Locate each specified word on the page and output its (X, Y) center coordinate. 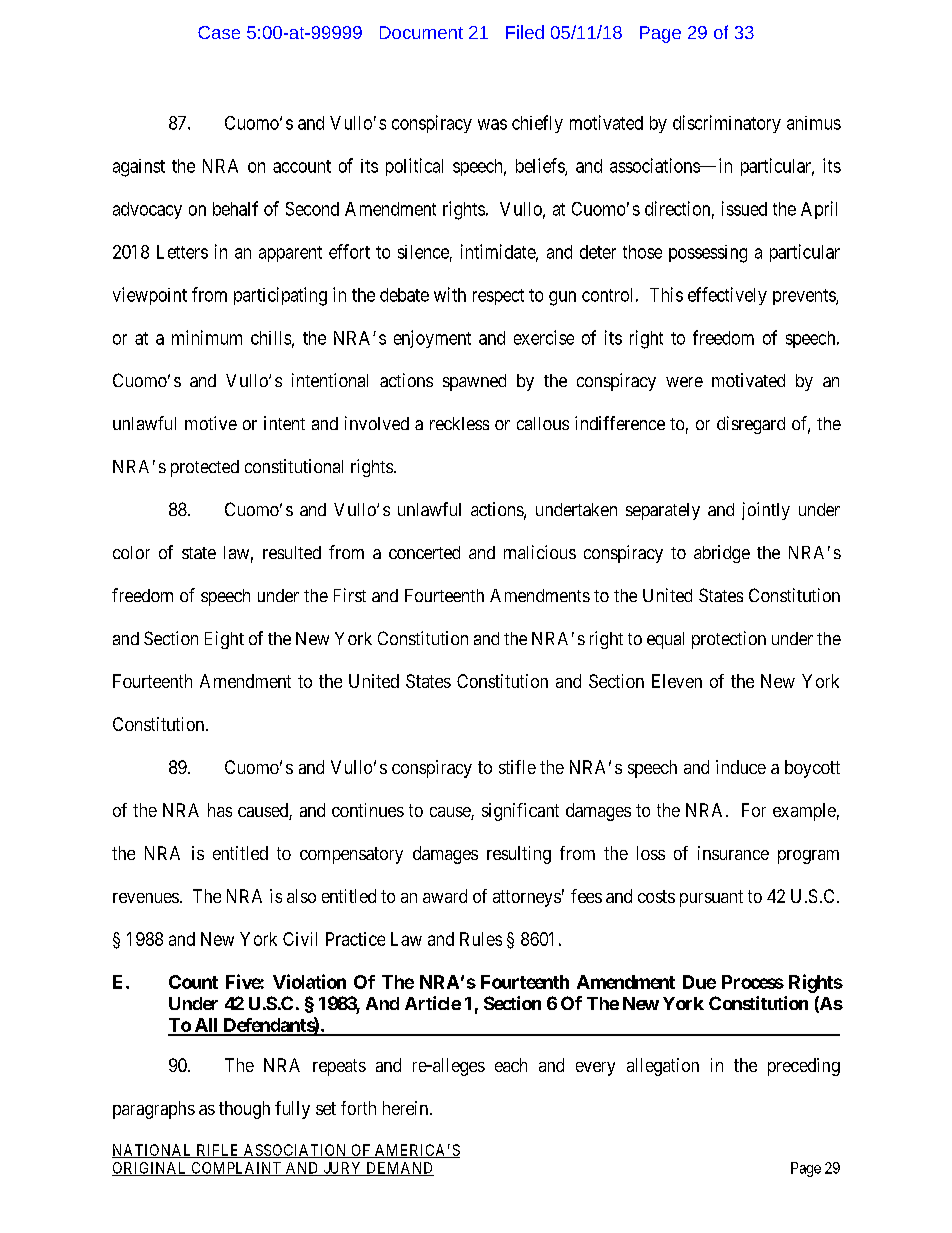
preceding (804, 1067)
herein (405, 1108)
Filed (525, 32)
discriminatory (727, 124)
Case (219, 32)
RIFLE (218, 1151)
